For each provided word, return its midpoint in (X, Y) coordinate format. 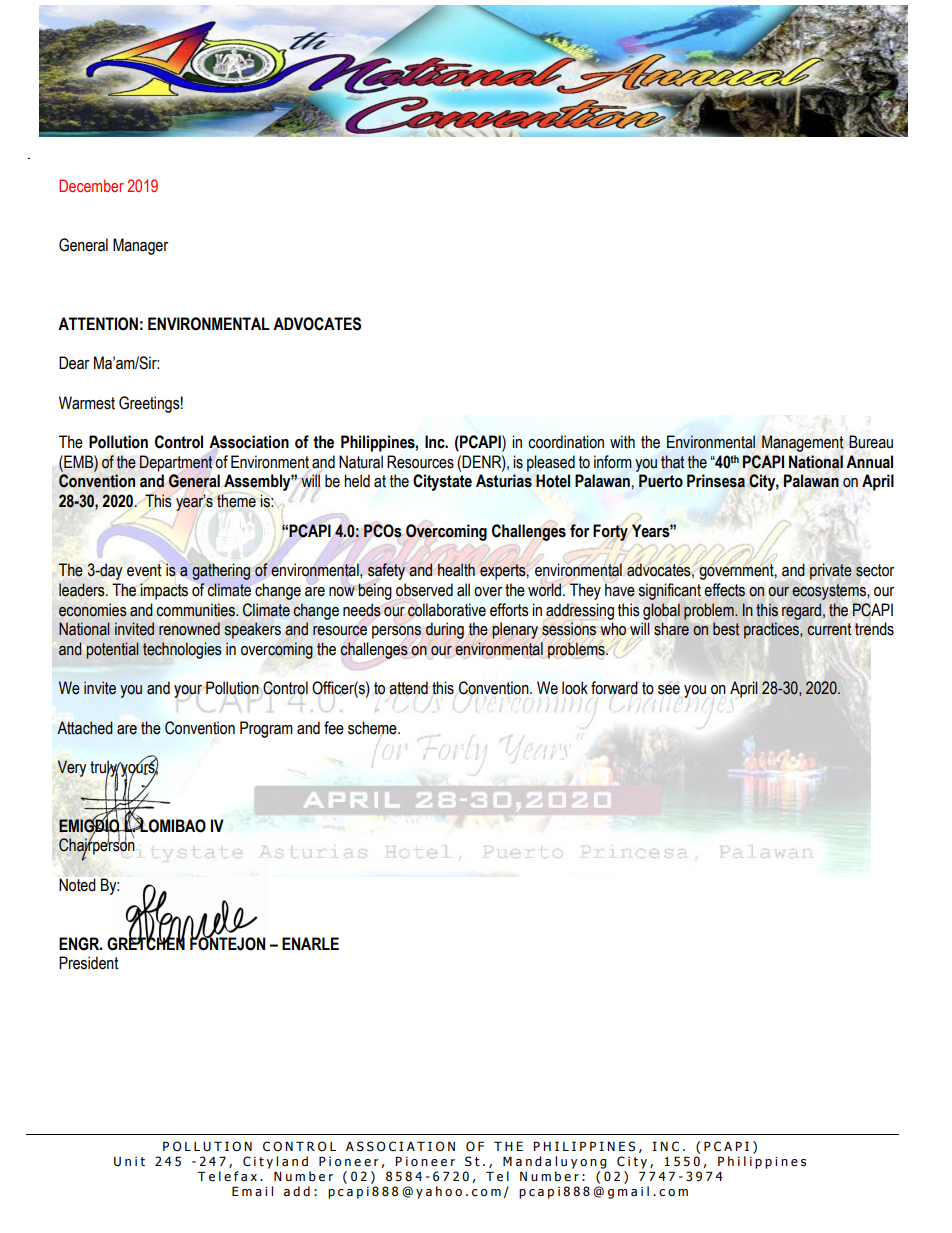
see (669, 689)
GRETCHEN (146, 943)
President (88, 963)
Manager (140, 246)
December (91, 185)
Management (803, 443)
